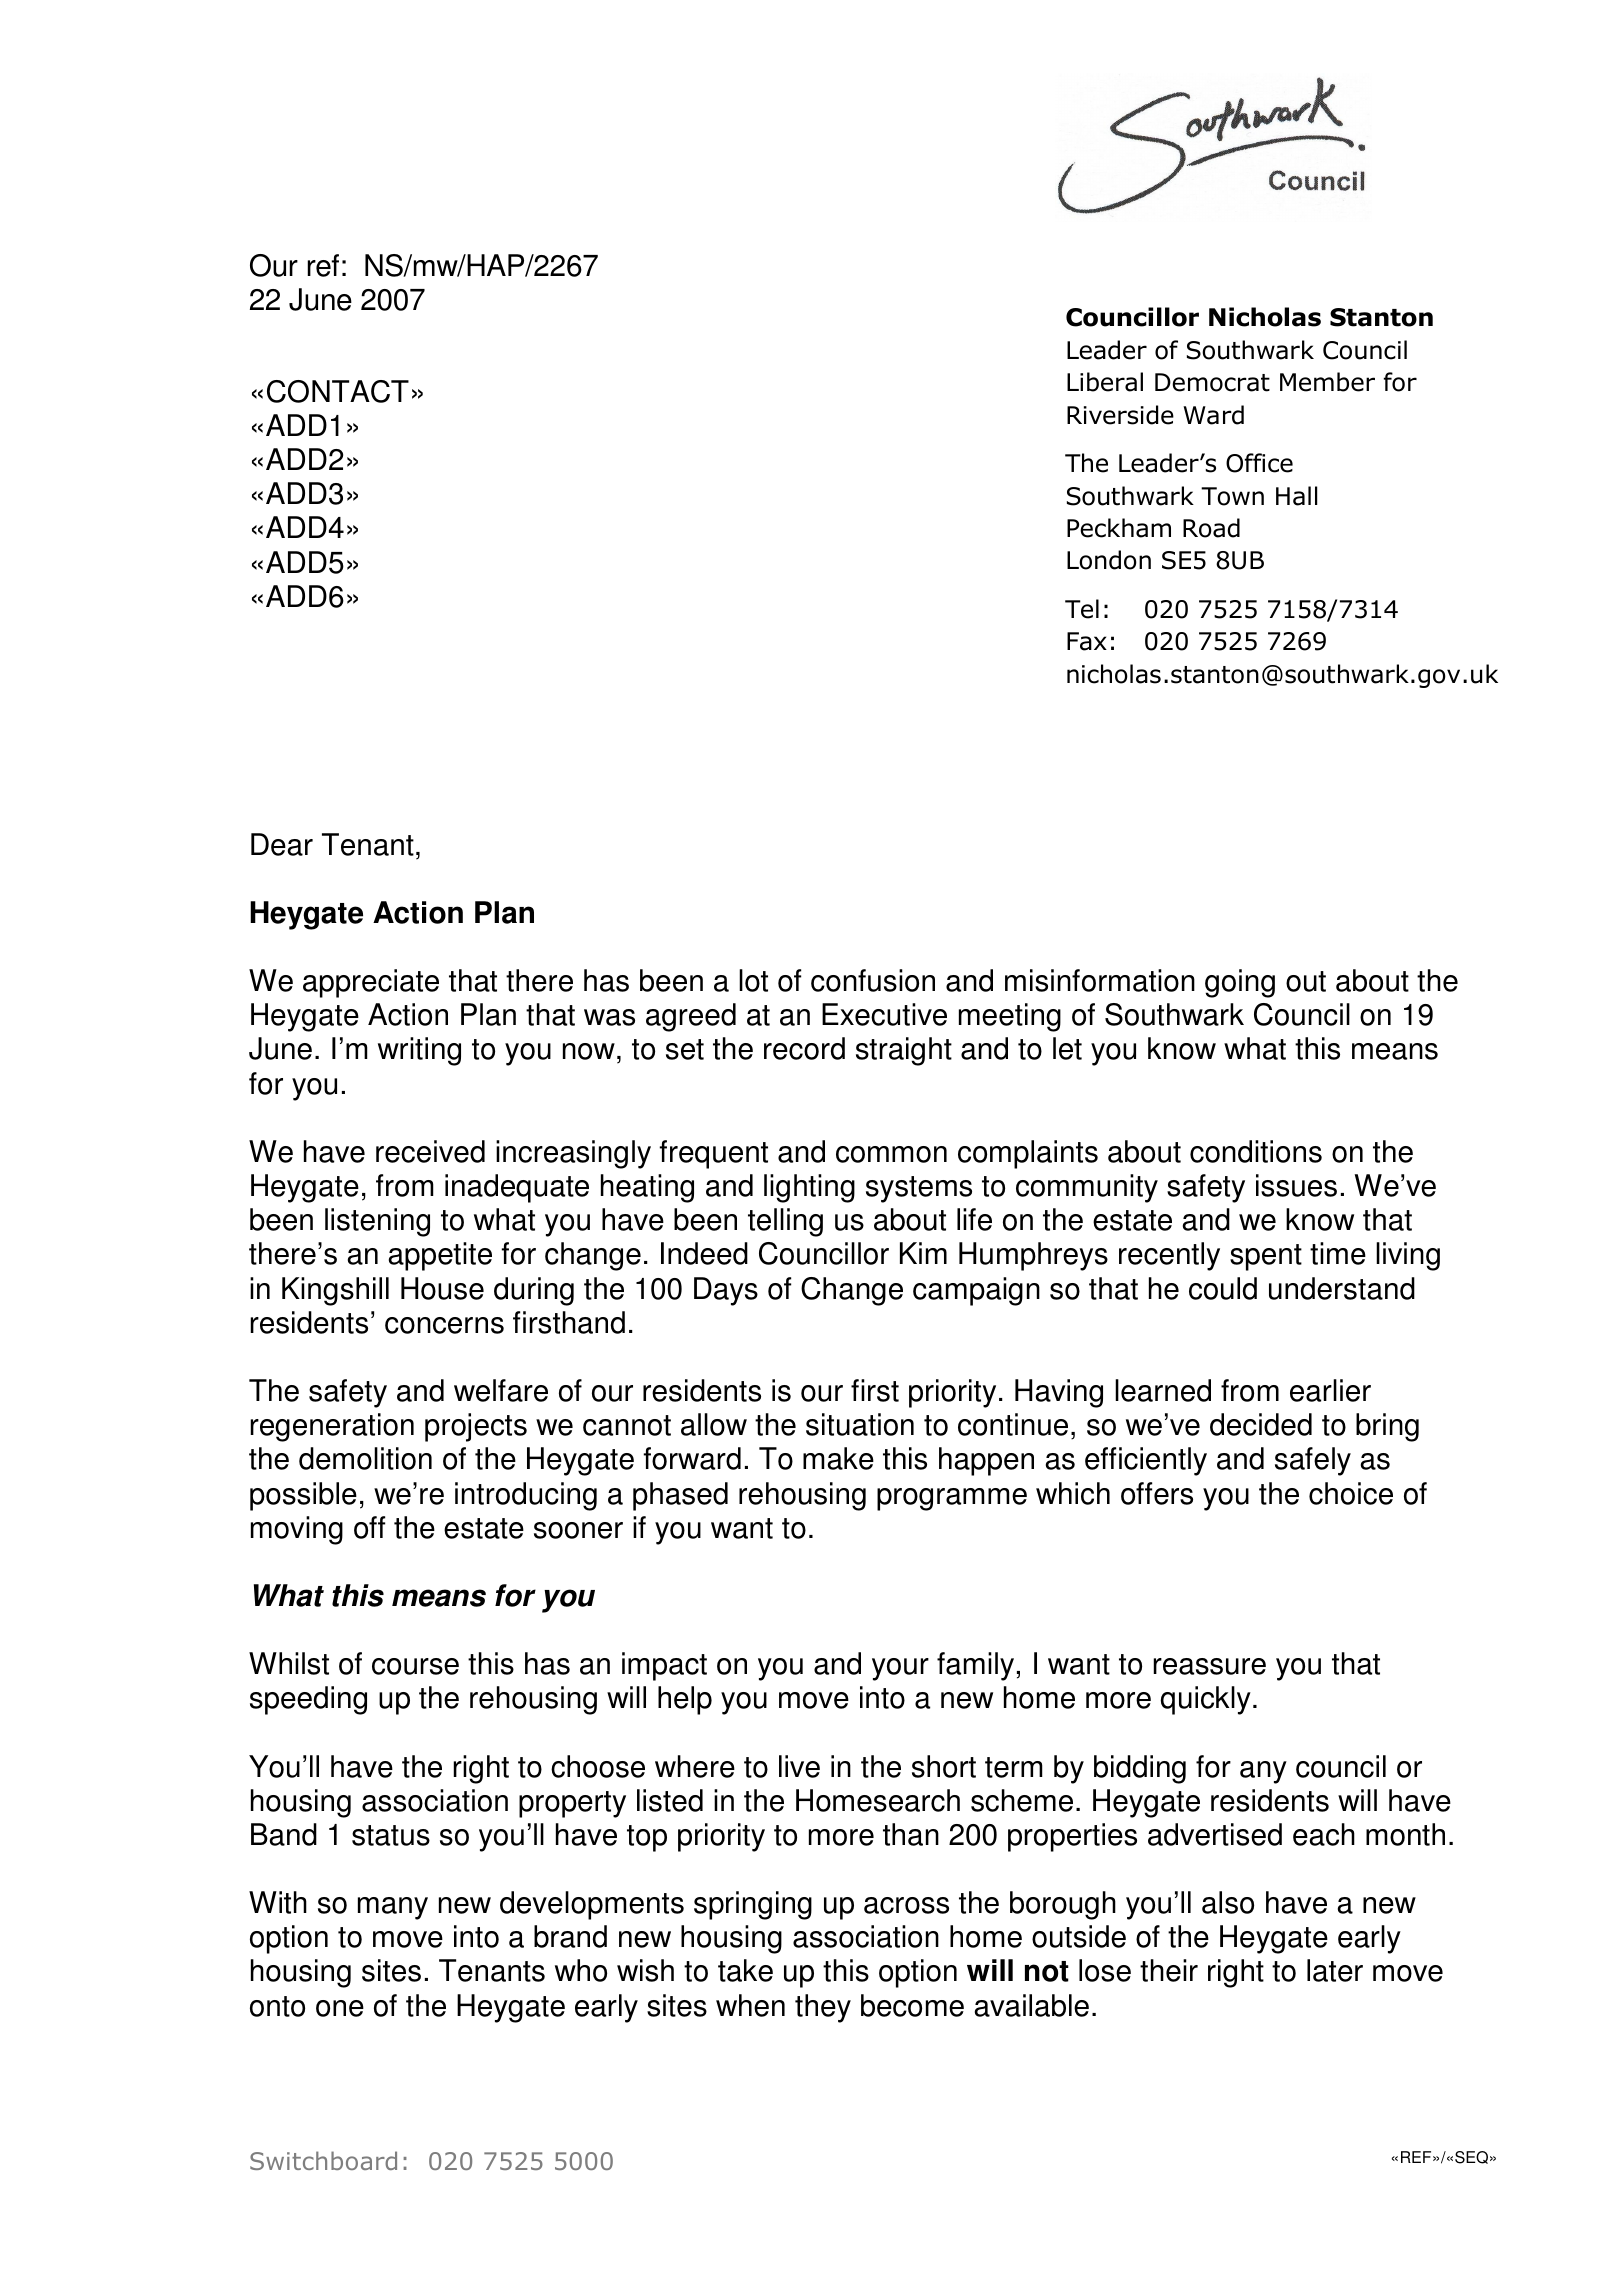 This image has width=1606, height=2273. Describe the element at coordinates (393, 1908) in the image. I see `many` at that location.
